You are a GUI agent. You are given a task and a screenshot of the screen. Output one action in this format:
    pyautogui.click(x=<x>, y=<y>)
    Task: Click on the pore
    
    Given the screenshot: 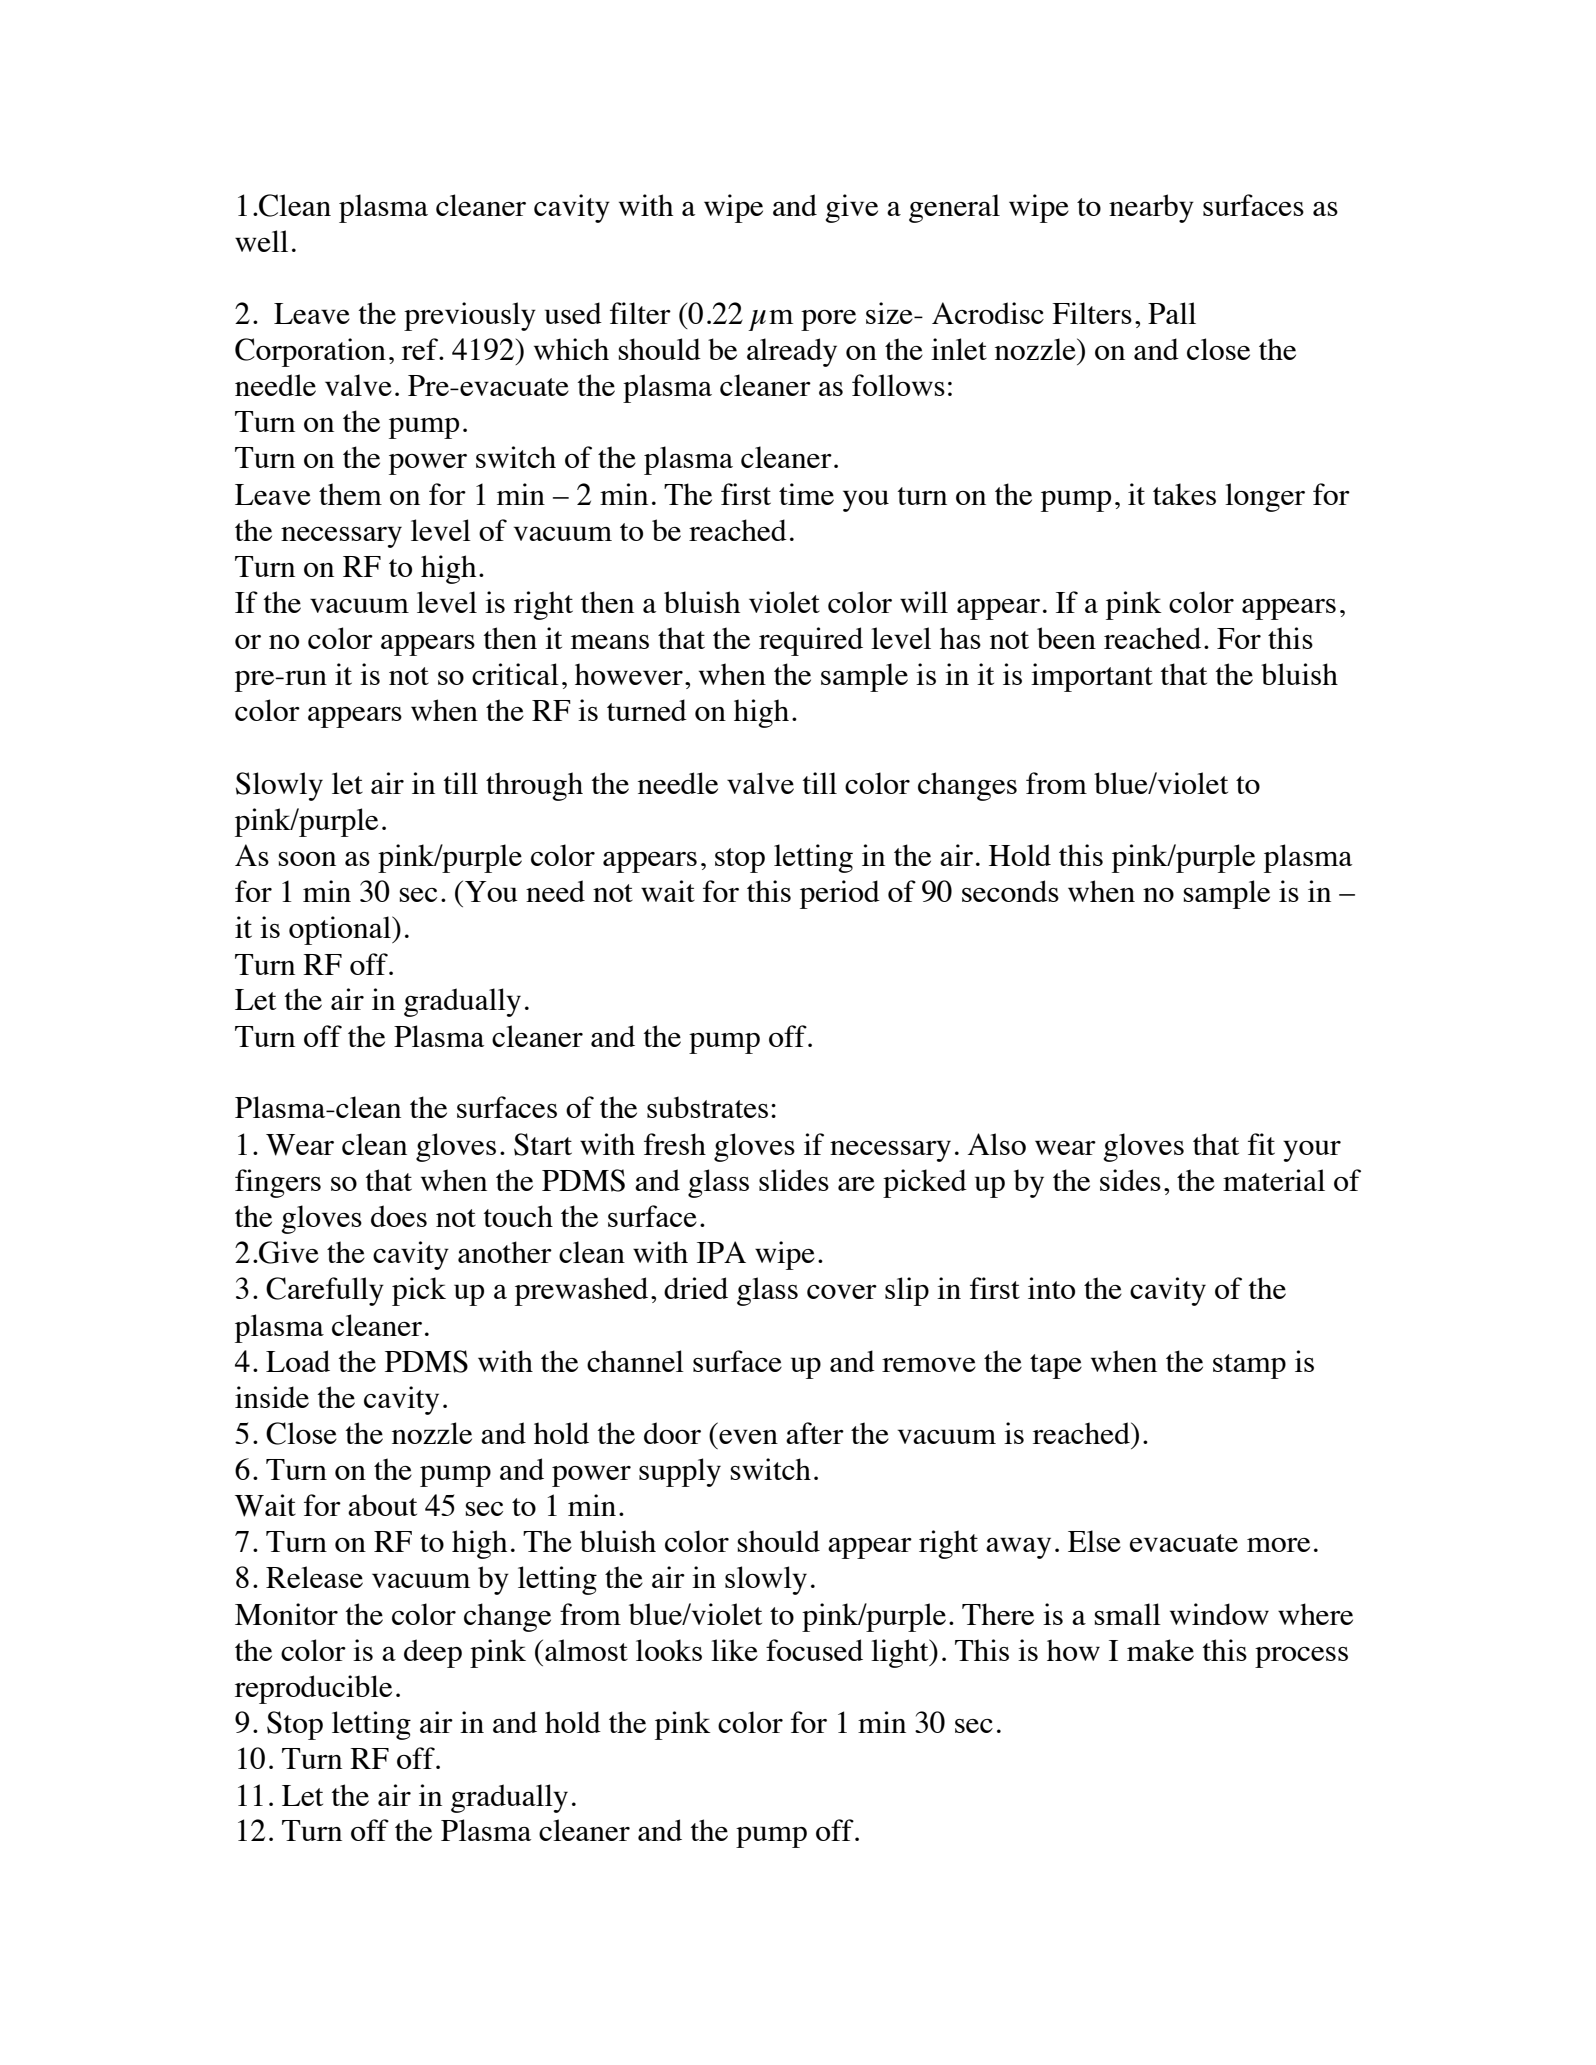 What is the action you would take?
    pyautogui.click(x=828, y=320)
